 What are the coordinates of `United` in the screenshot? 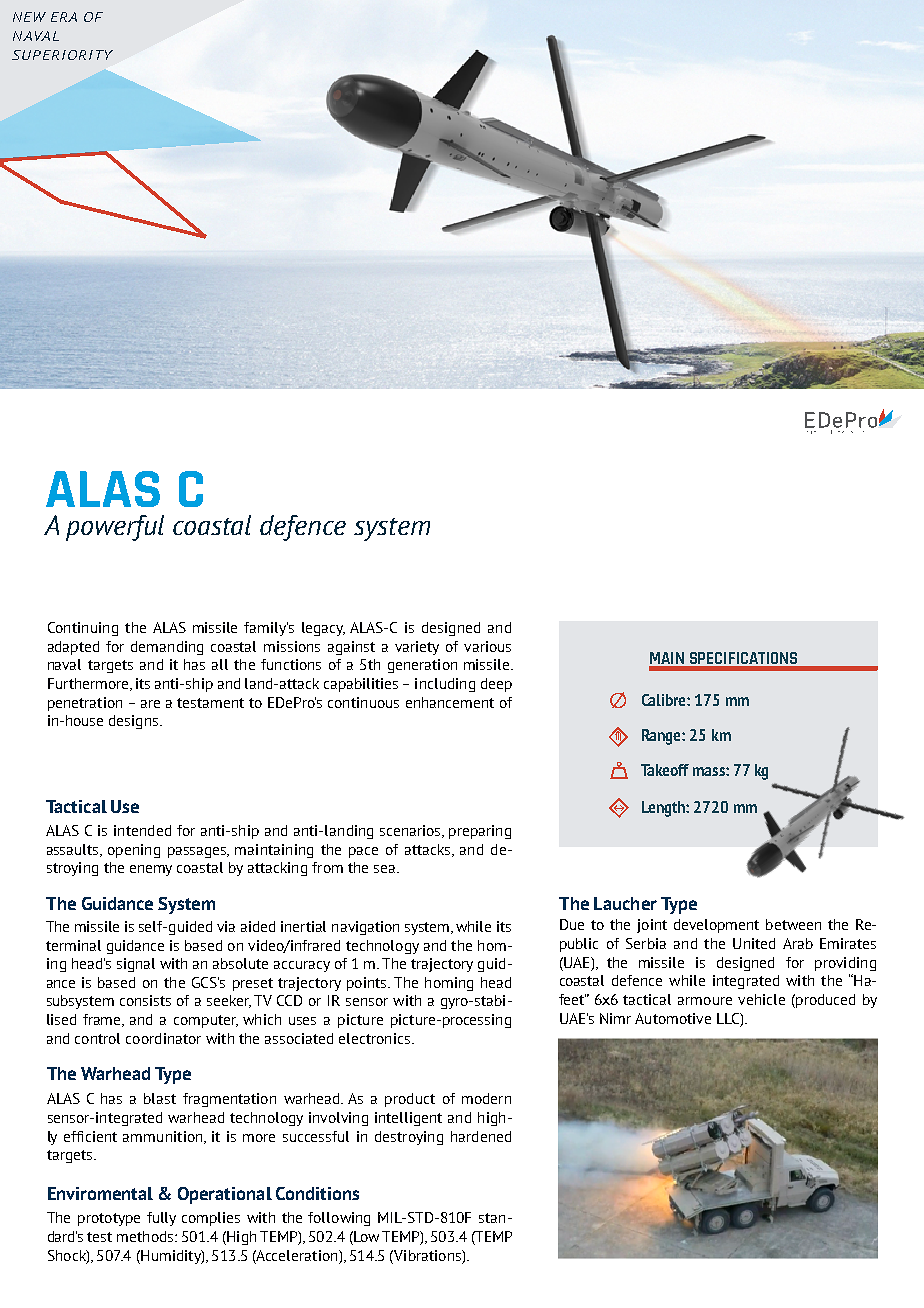 It's located at (754, 943).
